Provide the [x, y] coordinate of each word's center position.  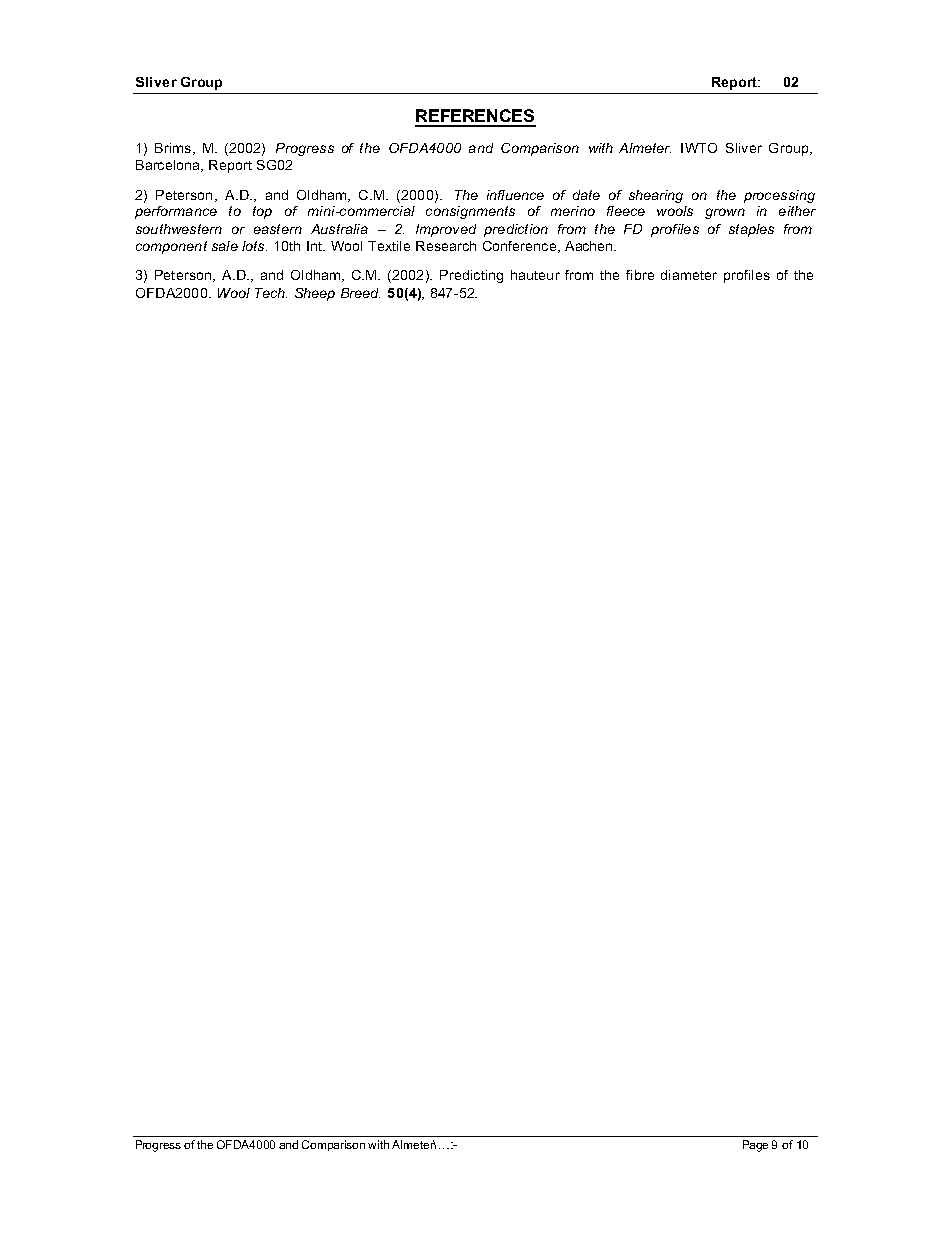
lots [254, 246]
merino [573, 211]
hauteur [535, 275]
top [262, 212]
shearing [656, 196]
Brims [174, 149]
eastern [278, 229]
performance [176, 212]
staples [751, 230]
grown [725, 213]
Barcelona [169, 166]
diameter [689, 275]
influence [515, 195]
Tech [271, 293]
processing [779, 196]
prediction [516, 230]
